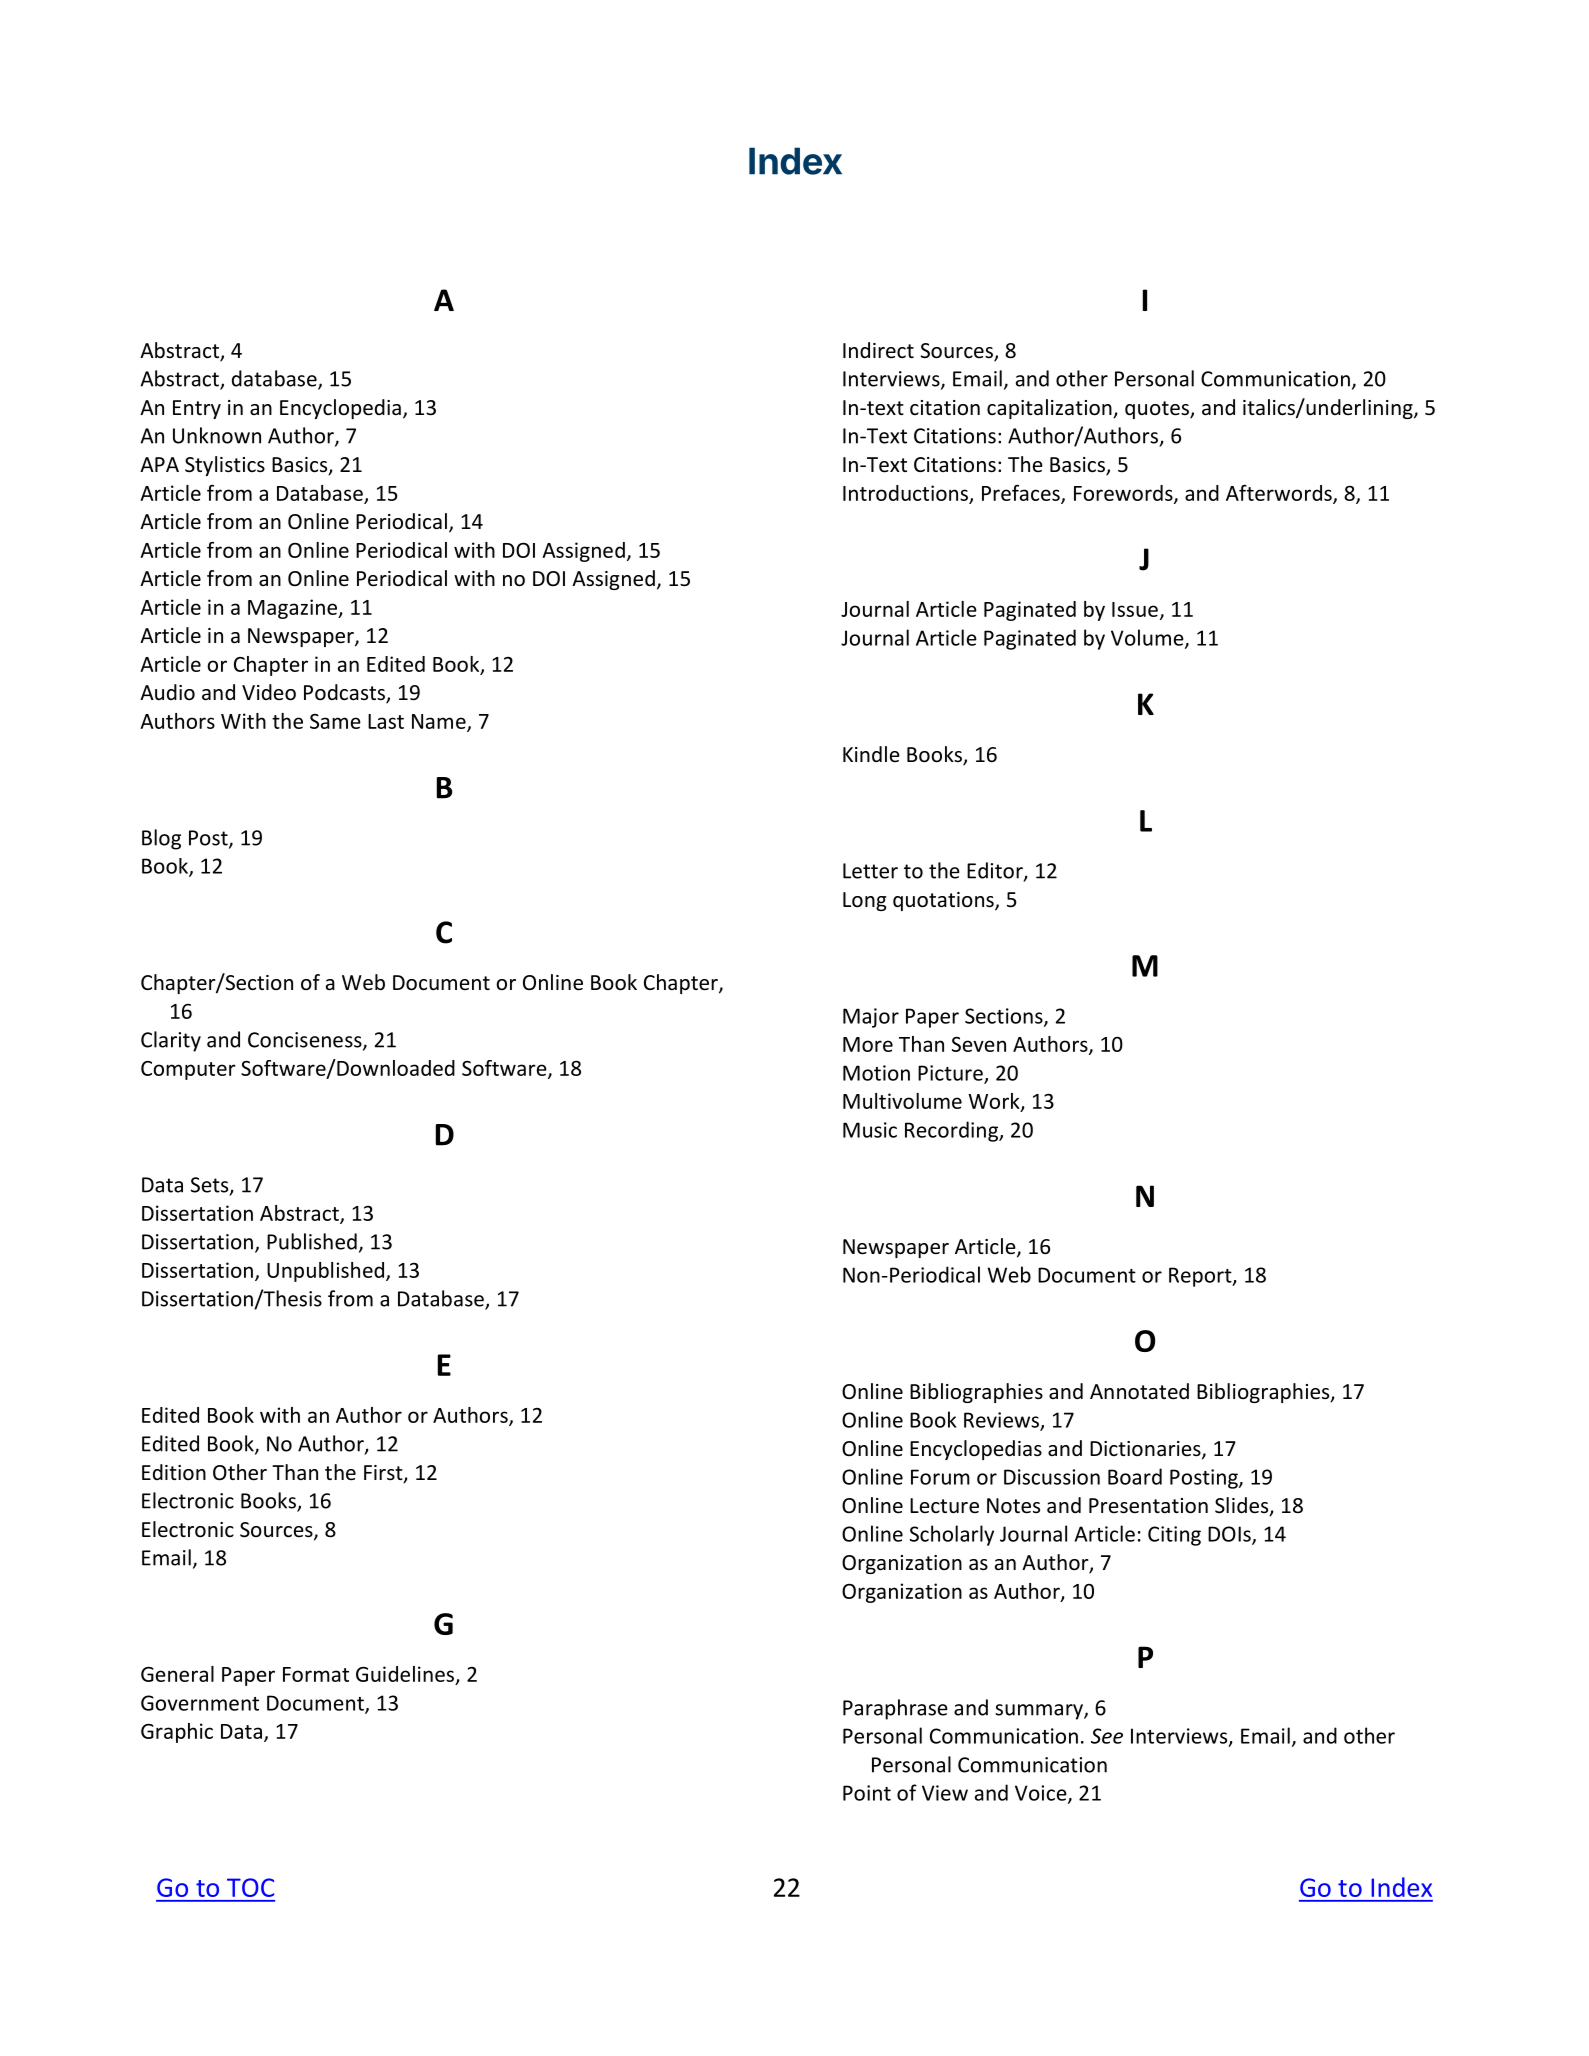 Image resolution: width=1589 pixels, height=2056 pixels. What do you see at coordinates (1201, 1277) in the image?
I see `Report` at bounding box center [1201, 1277].
